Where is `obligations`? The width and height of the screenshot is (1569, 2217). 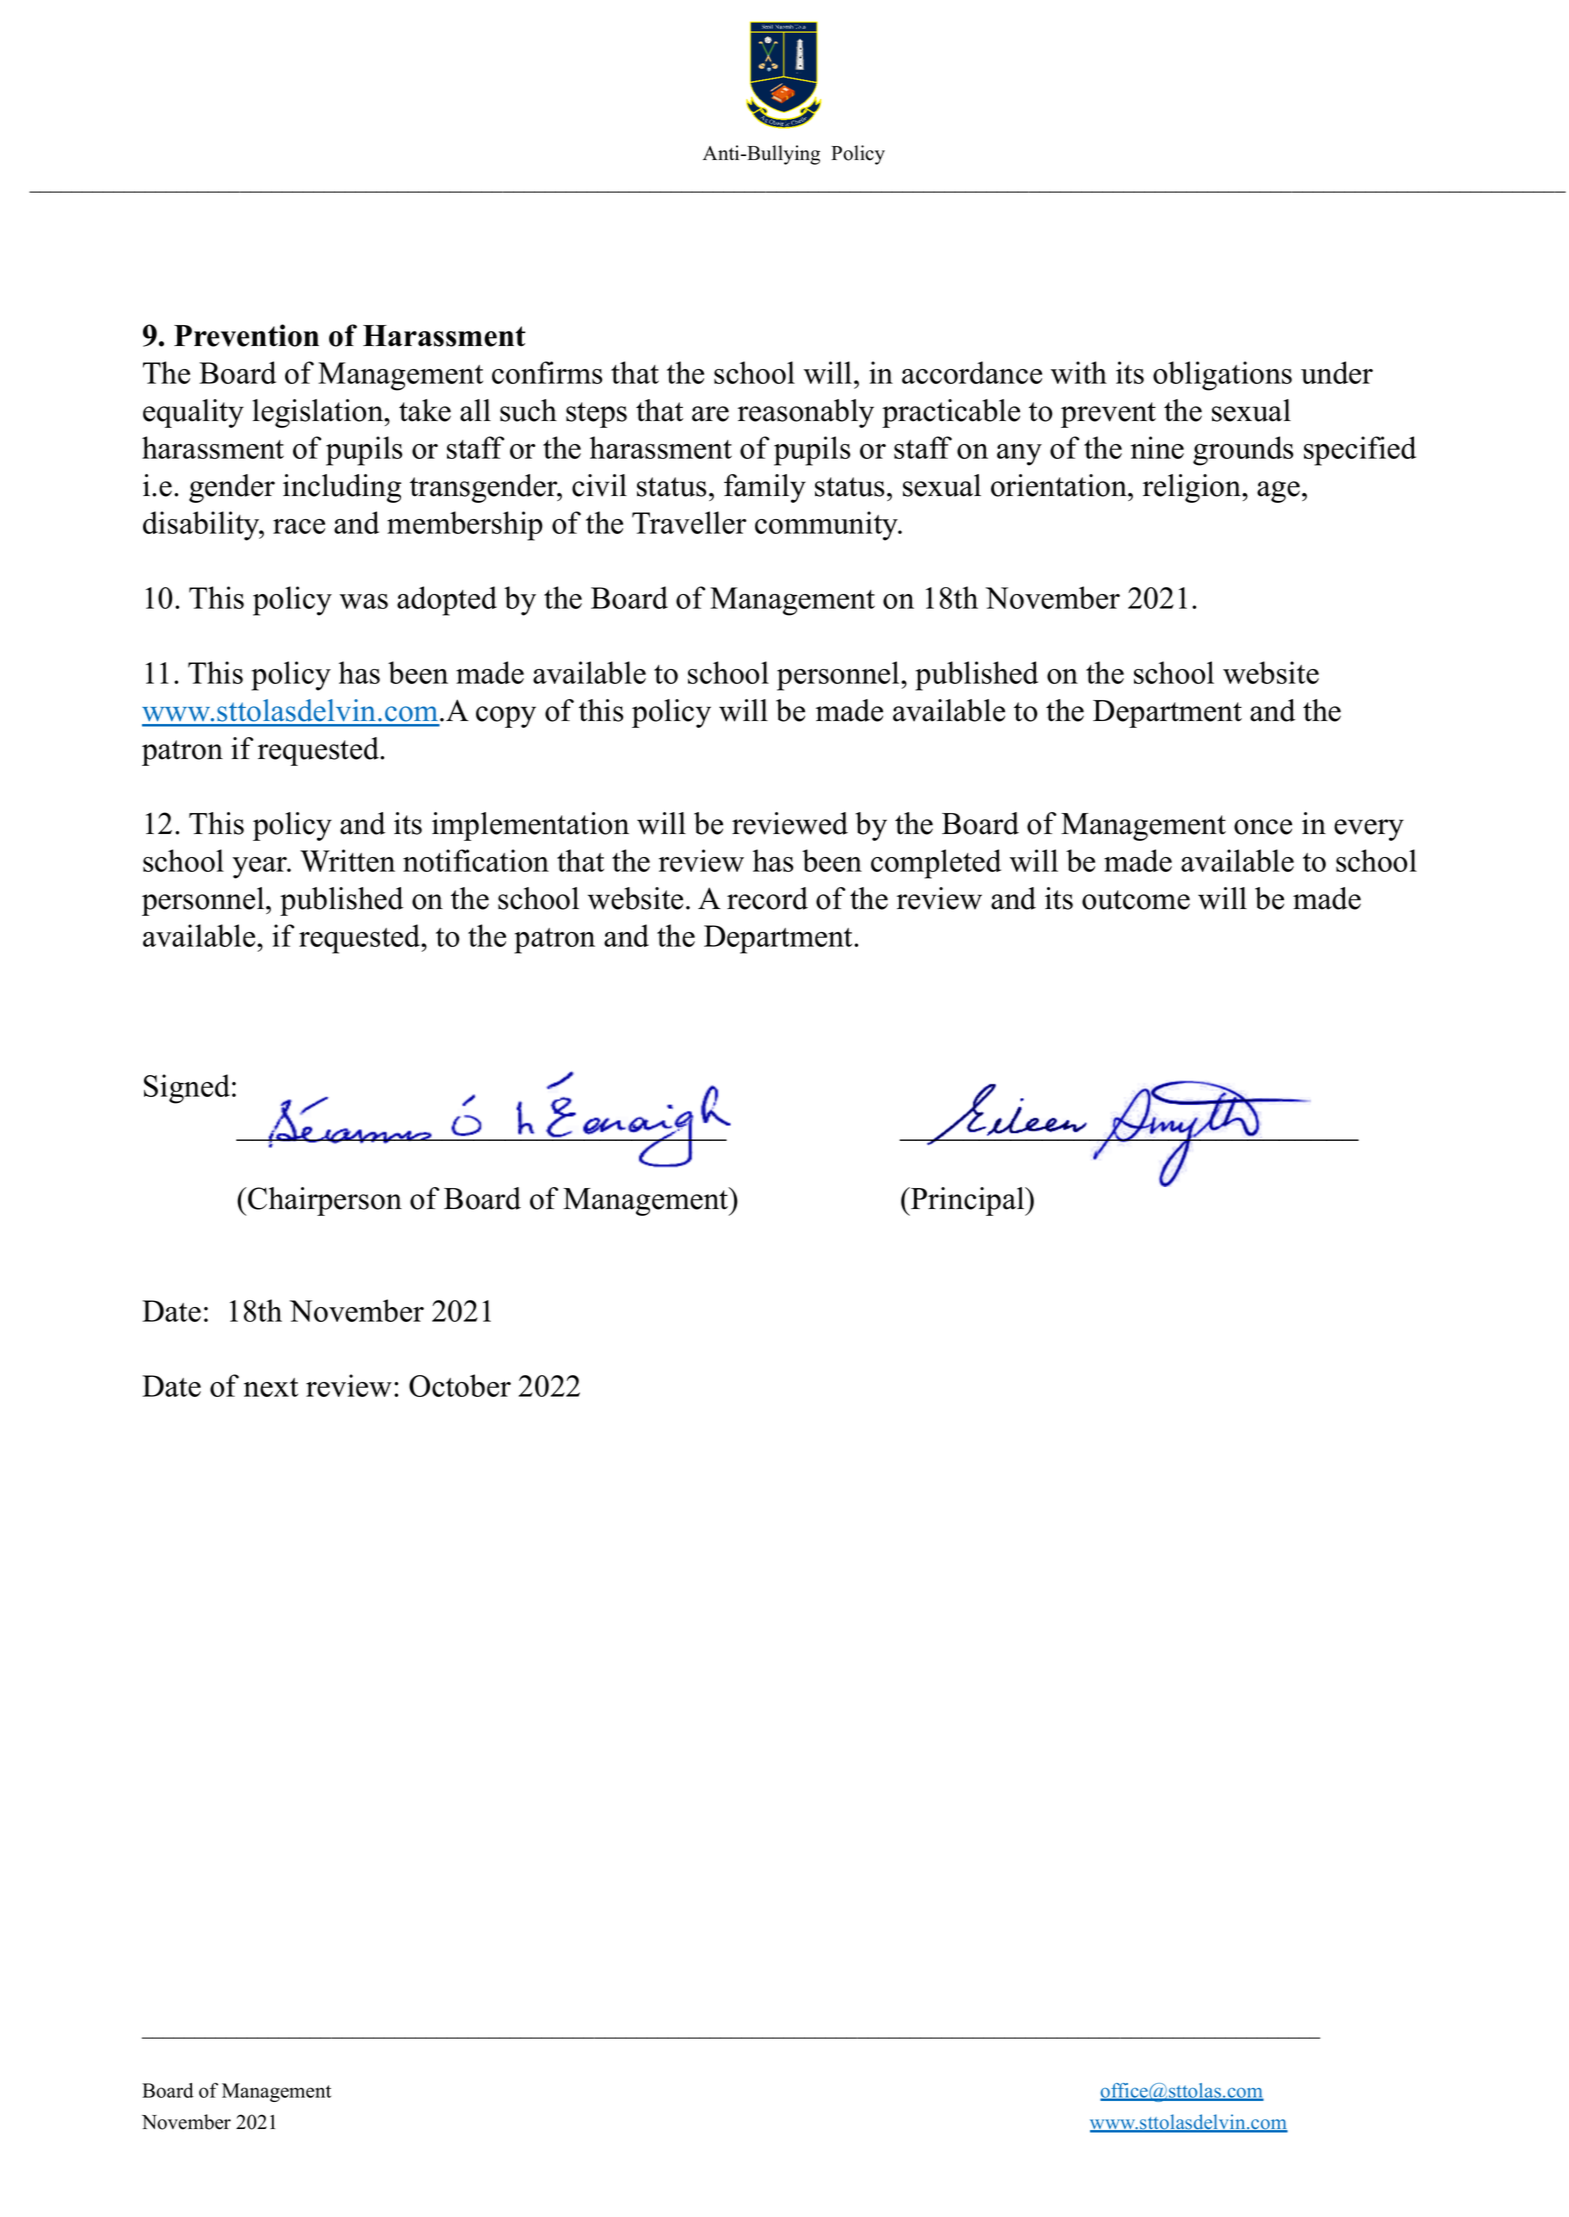 obligations is located at coordinates (1222, 376).
